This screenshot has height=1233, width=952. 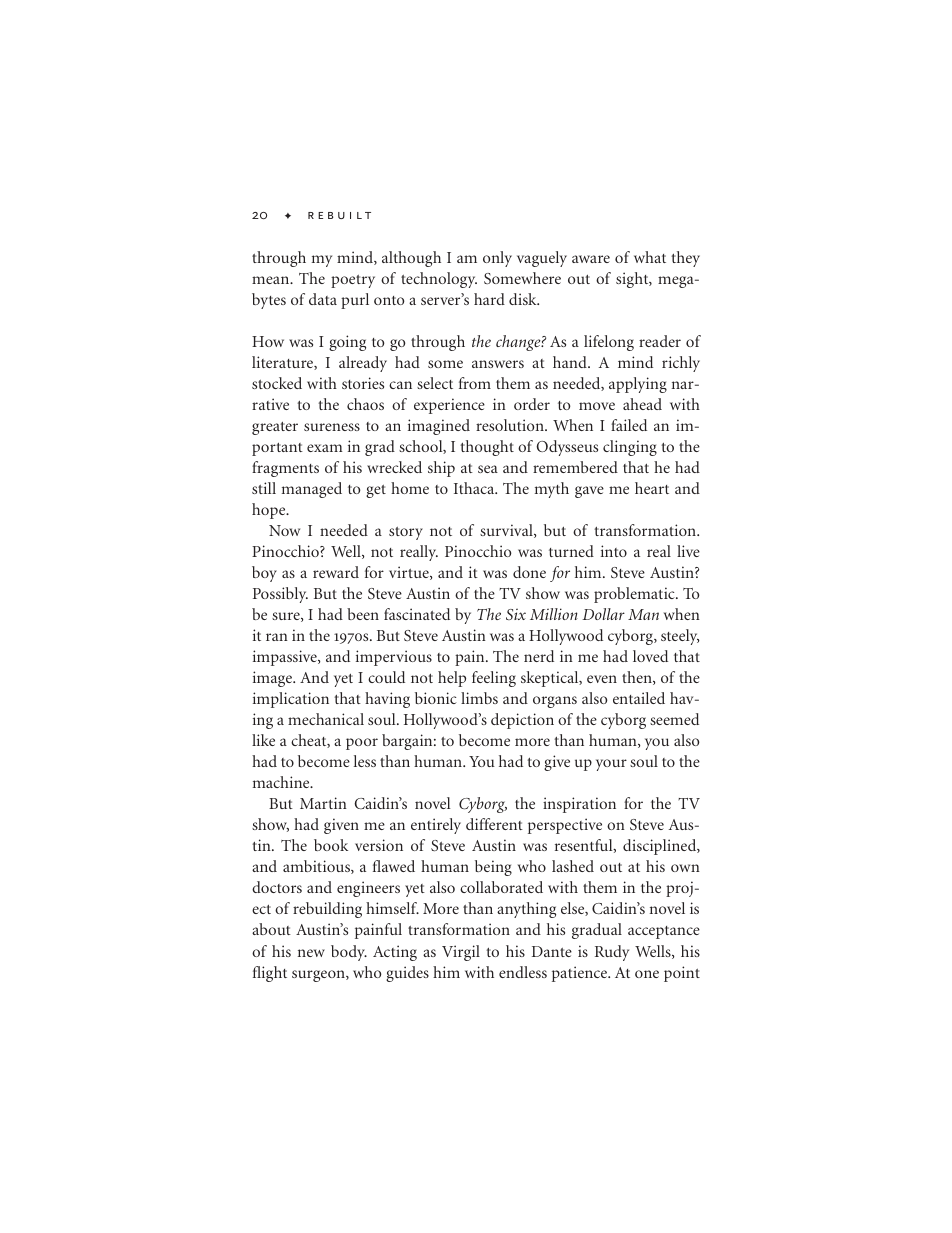 What do you see at coordinates (280, 595) in the screenshot?
I see `Possibly` at bounding box center [280, 595].
